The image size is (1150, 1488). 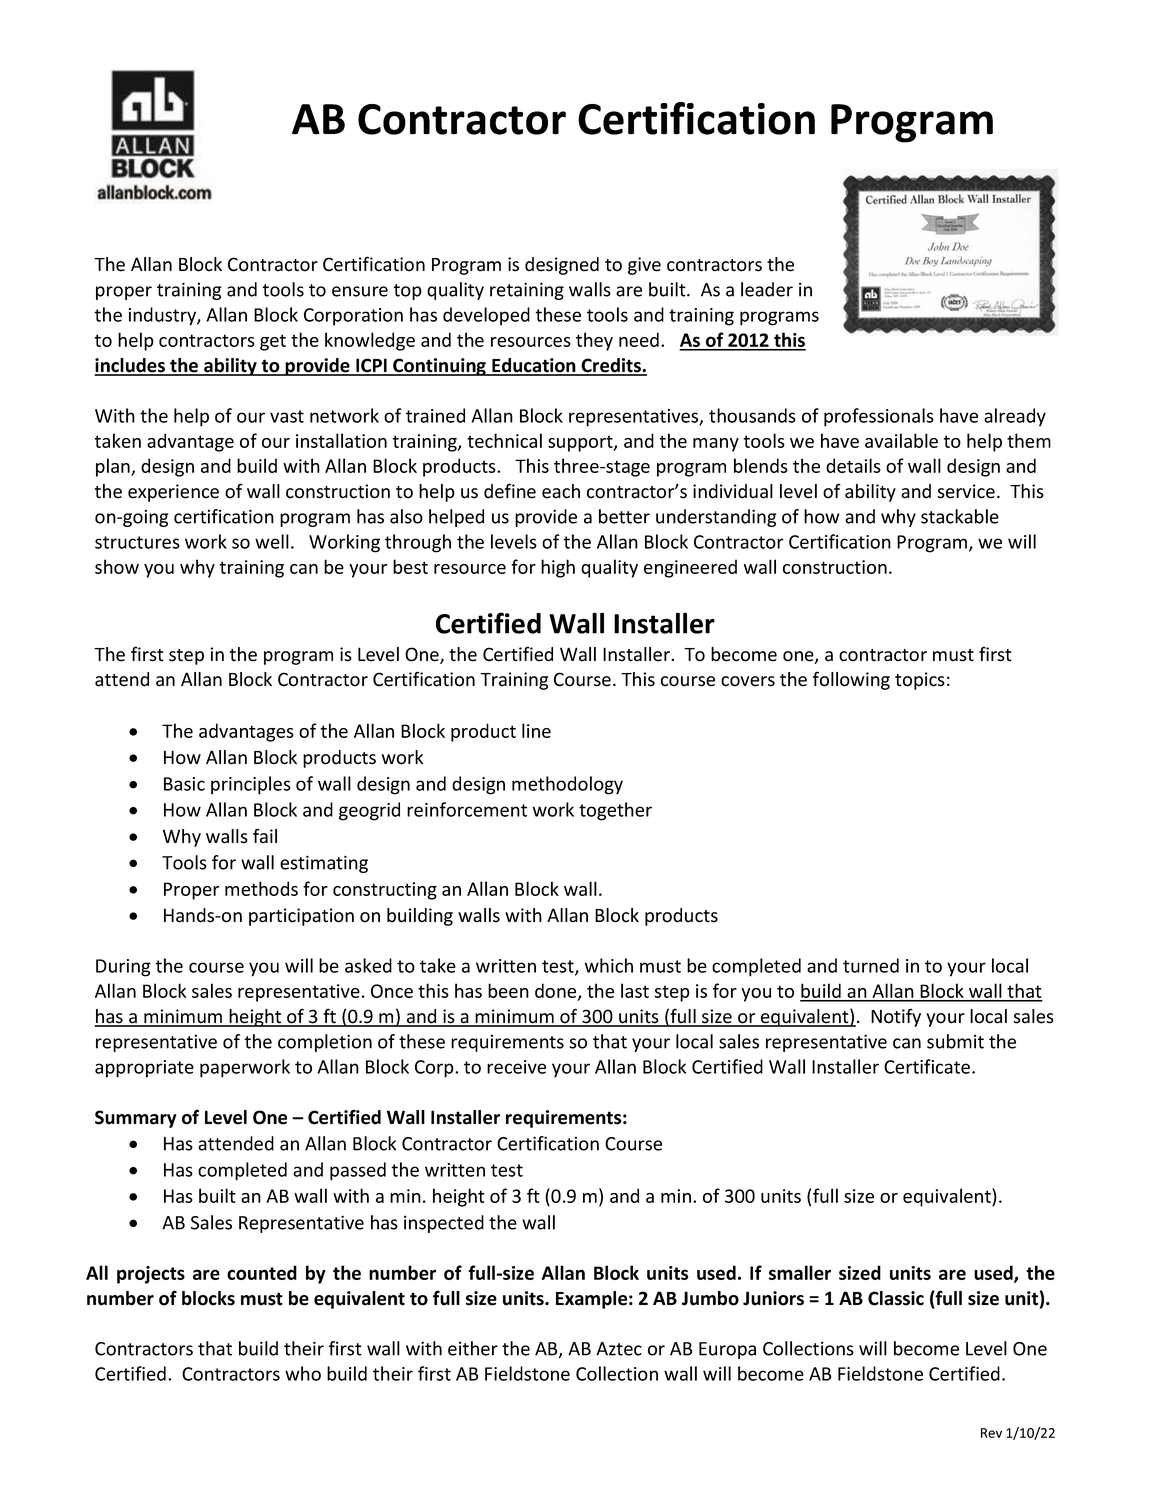 What do you see at coordinates (136, 1119) in the page?
I see `Summary` at bounding box center [136, 1119].
